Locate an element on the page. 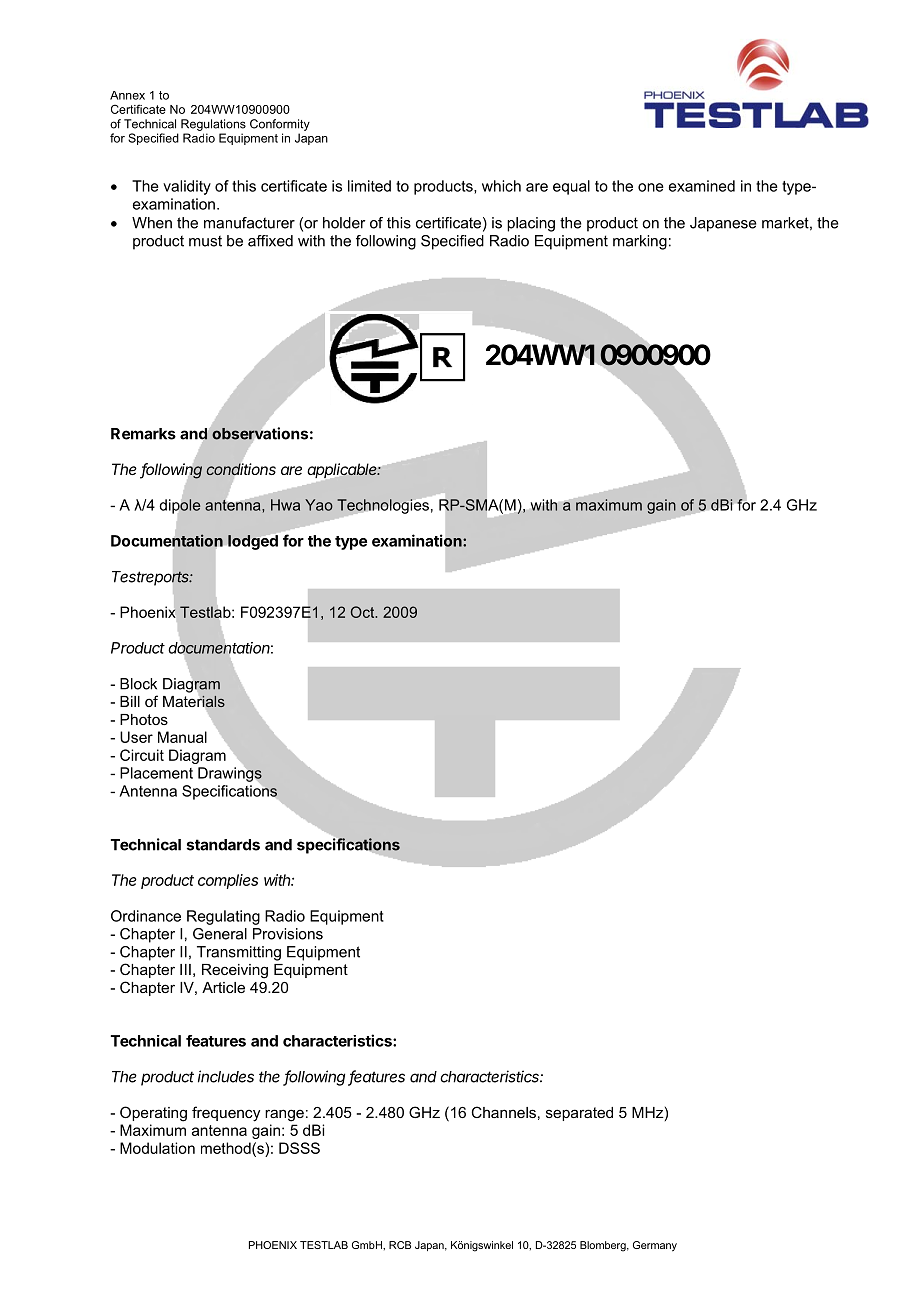  Yao is located at coordinates (319, 505).
